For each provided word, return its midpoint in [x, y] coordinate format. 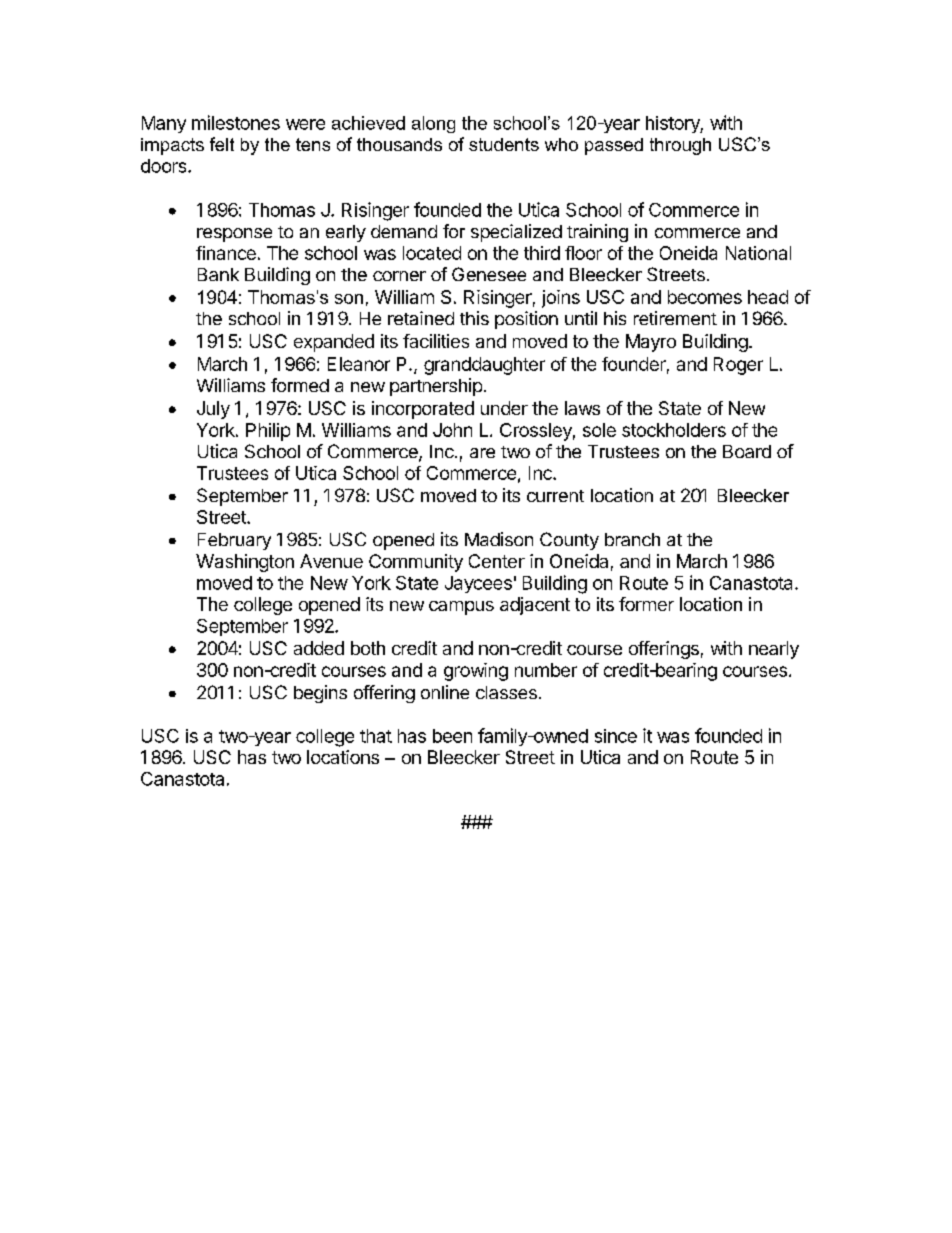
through [680, 146]
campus [461, 608]
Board [747, 451]
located [432, 253]
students [504, 144]
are [482, 453]
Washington [245, 563]
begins [320, 694]
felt [222, 144]
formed [300, 385]
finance [226, 253]
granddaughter [484, 366]
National [758, 253]
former [646, 604]
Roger [738, 366]
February [234, 541]
